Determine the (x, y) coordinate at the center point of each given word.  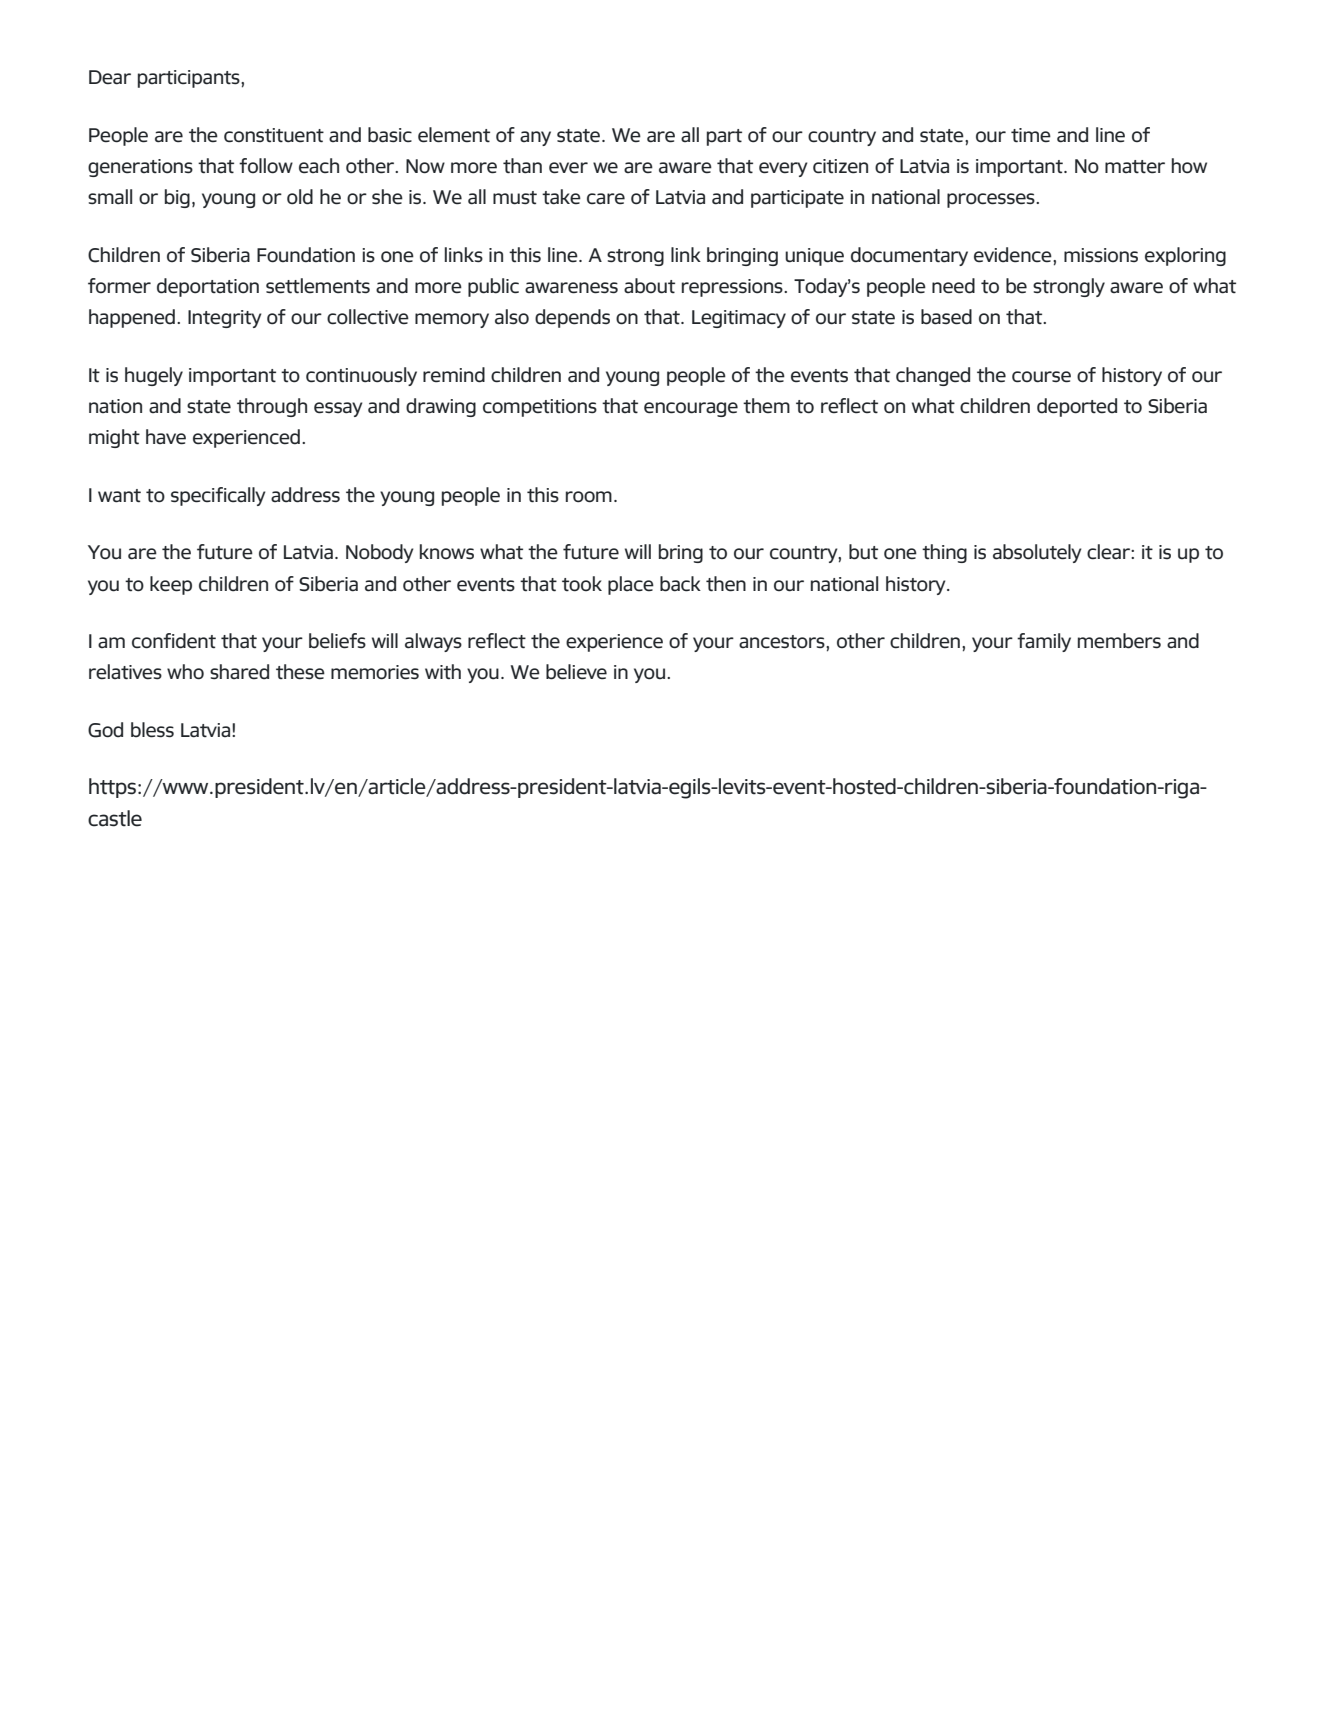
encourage (691, 409)
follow (266, 166)
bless (152, 730)
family (1044, 642)
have (166, 437)
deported (1077, 407)
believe (576, 672)
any (535, 138)
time (1031, 135)
